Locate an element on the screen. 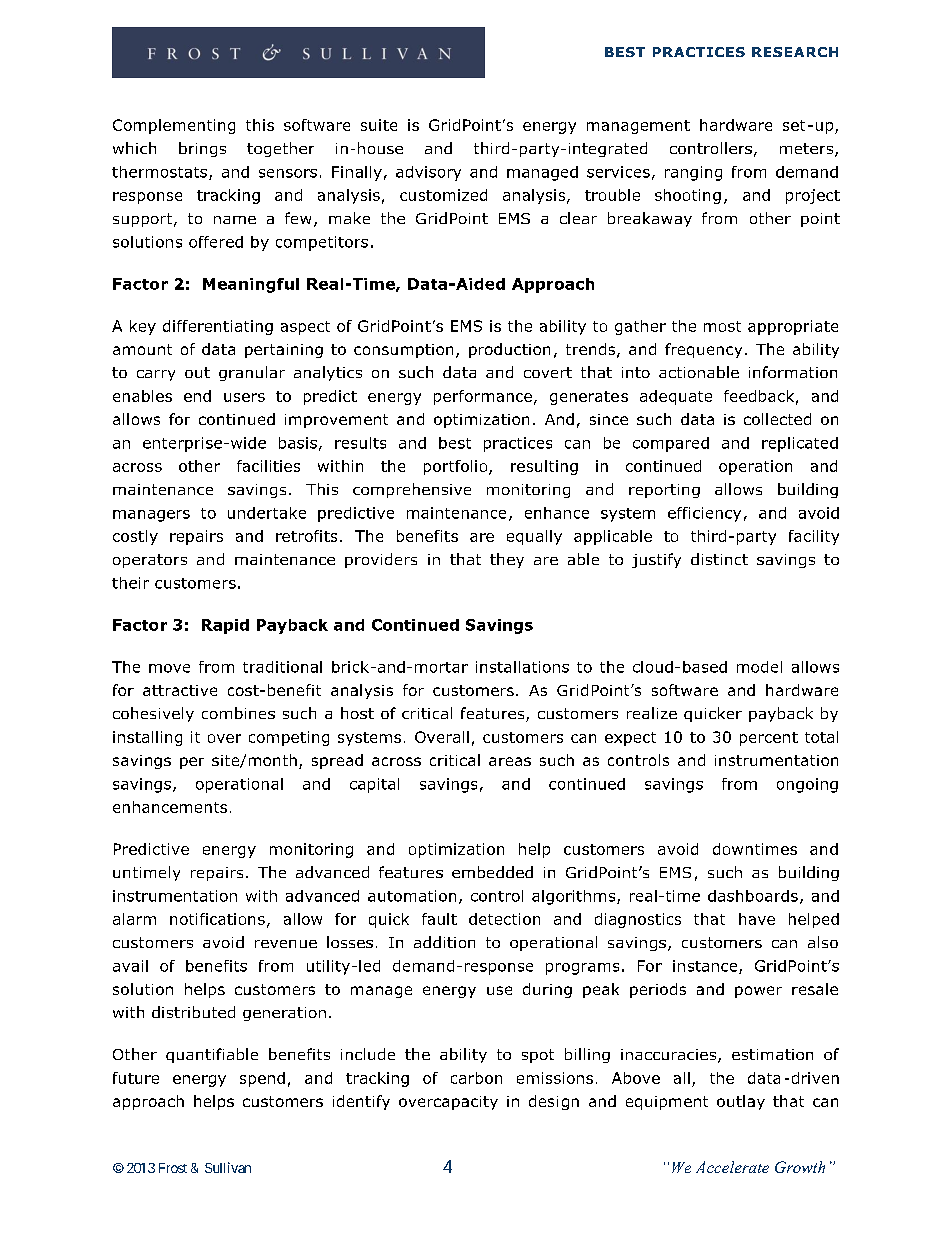 The width and height of the screenshot is (952, 1233). carbon is located at coordinates (476, 1078).
